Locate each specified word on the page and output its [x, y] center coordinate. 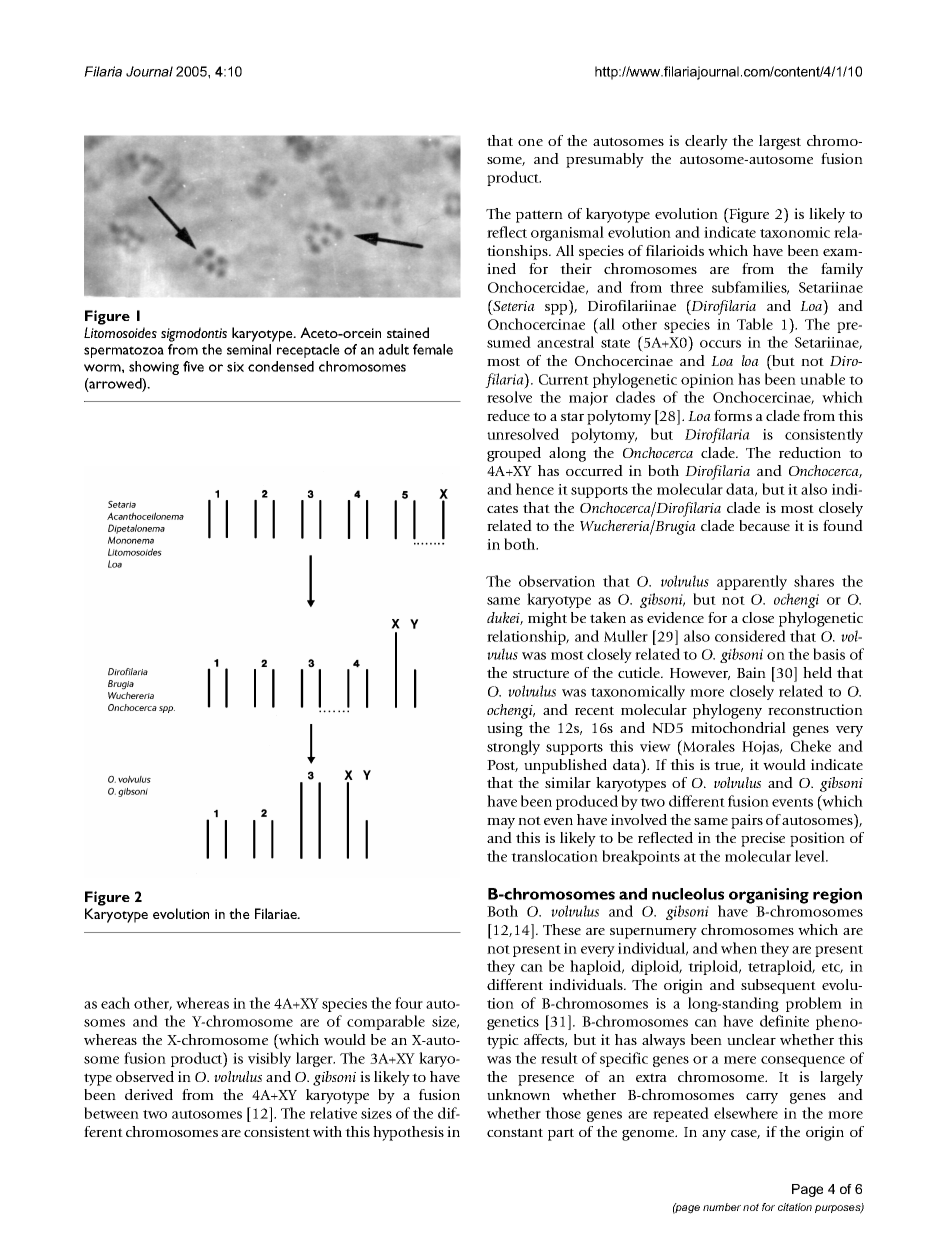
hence [535, 489]
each [115, 1003]
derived [149, 1094]
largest [780, 142]
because [764, 525]
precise [763, 839]
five [193, 366]
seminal [249, 349]
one [530, 142]
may [501, 823]
